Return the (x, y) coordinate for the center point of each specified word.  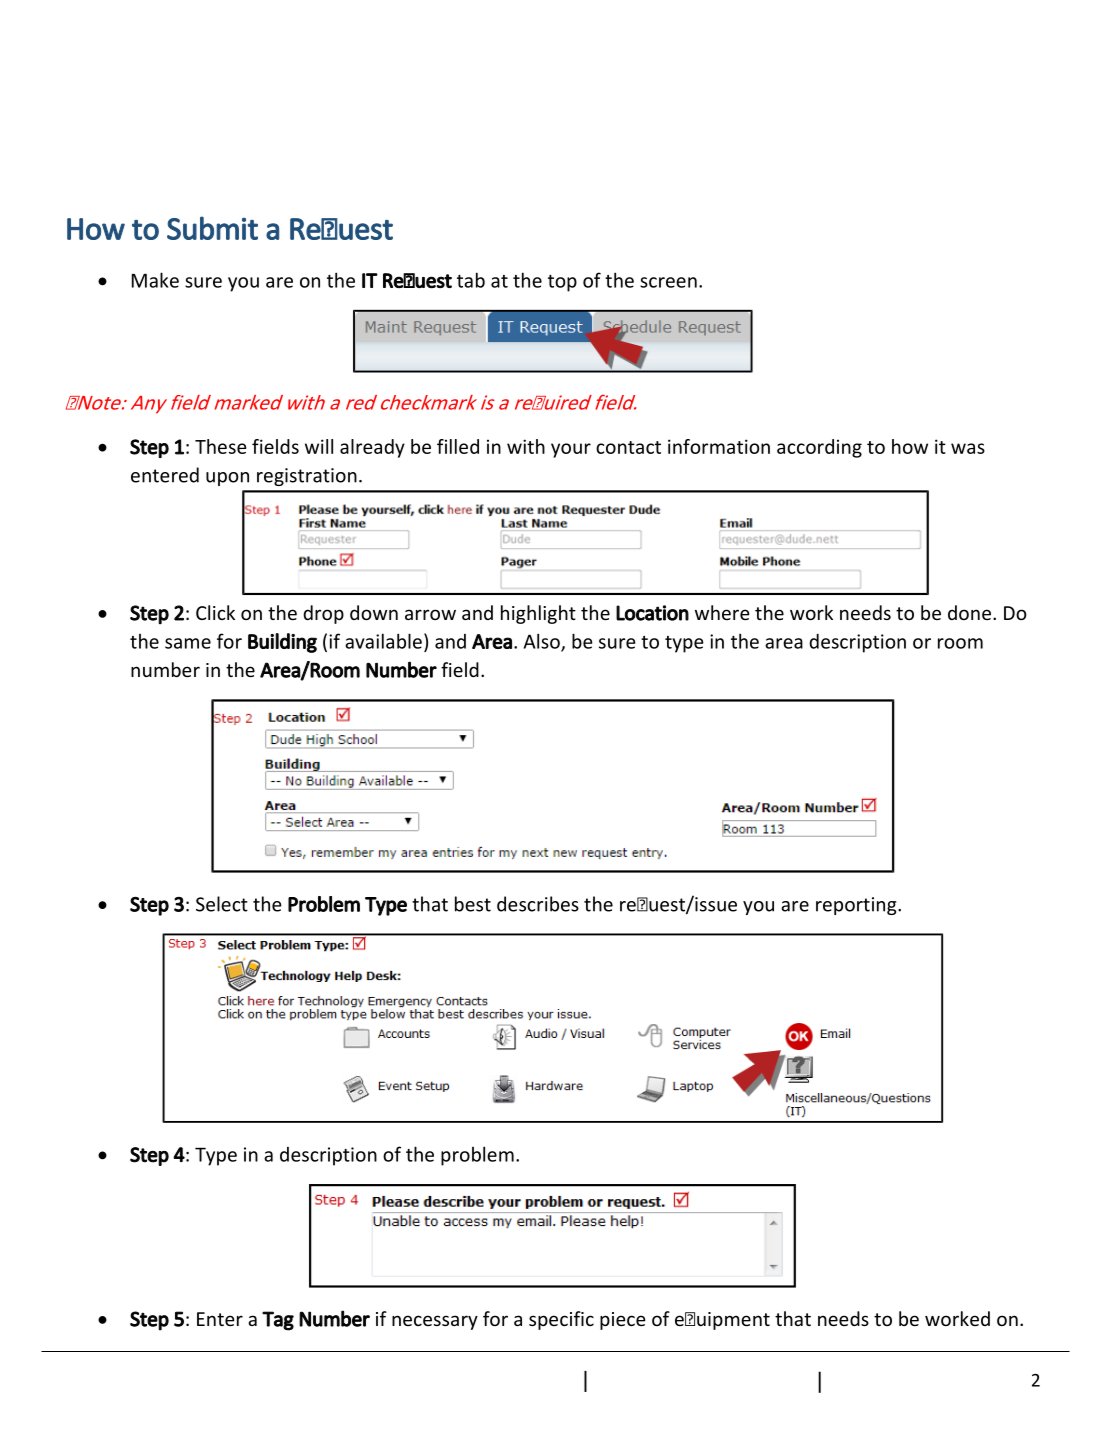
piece (623, 1321)
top (562, 283)
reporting (857, 906)
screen (668, 282)
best (473, 904)
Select (222, 904)
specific (561, 1320)
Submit (212, 228)
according (819, 448)
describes (538, 904)
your (571, 450)
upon (227, 479)
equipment (722, 1321)
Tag (278, 1321)
